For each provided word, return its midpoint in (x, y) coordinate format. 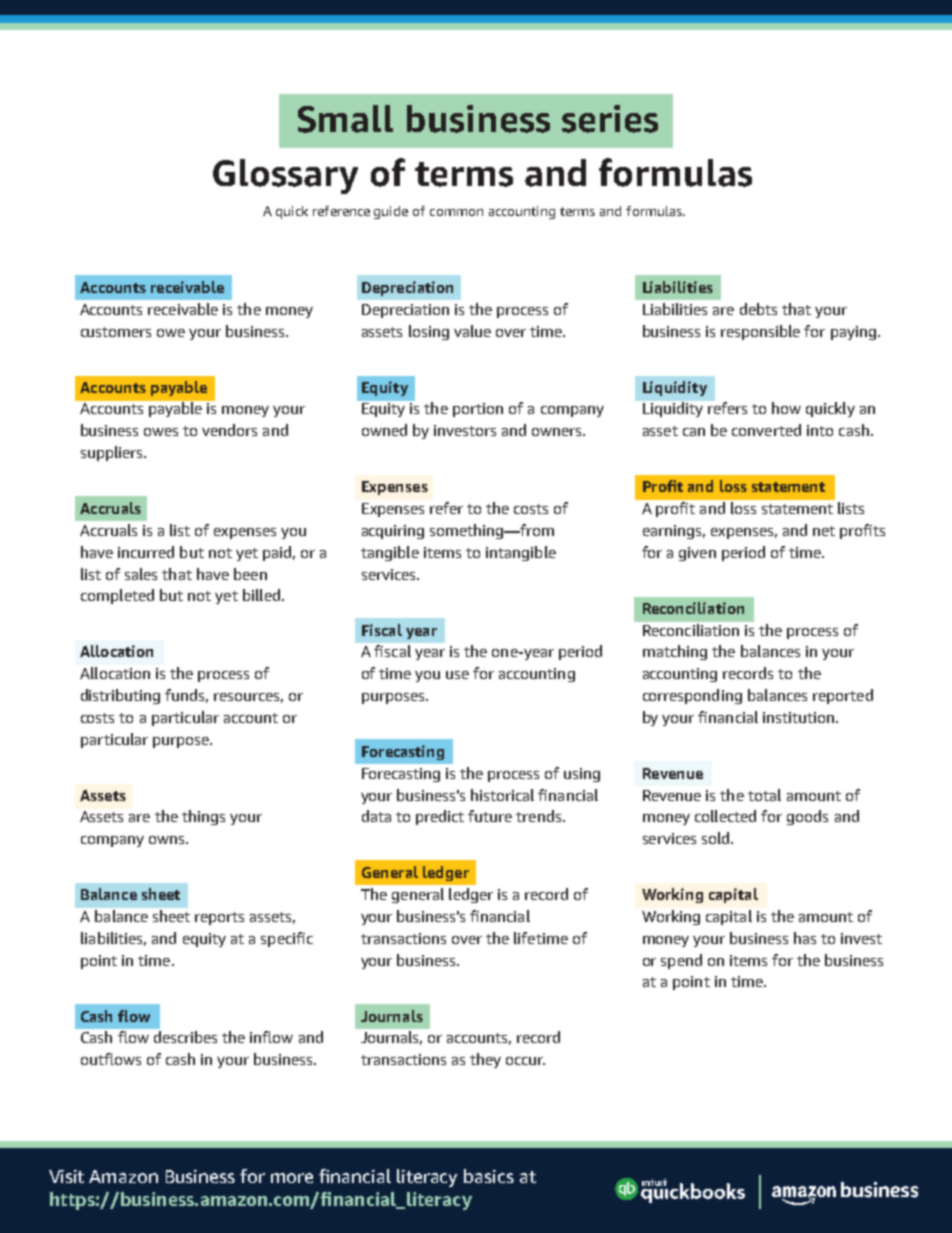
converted (766, 430)
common (456, 212)
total (764, 795)
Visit (66, 1176)
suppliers (113, 453)
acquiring (393, 532)
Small (345, 119)
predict (440, 817)
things (203, 817)
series (610, 119)
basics (489, 1176)
